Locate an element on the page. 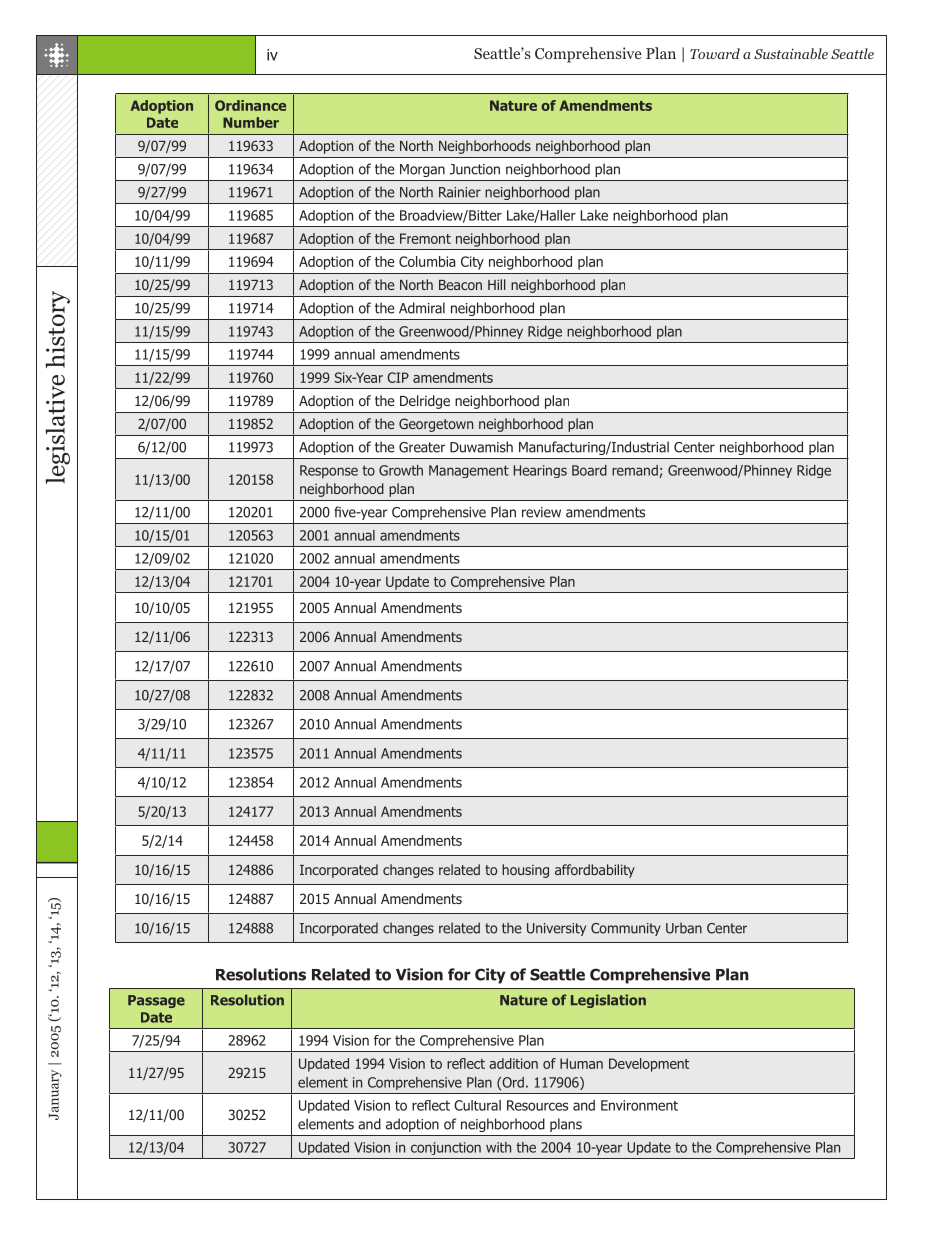 The image size is (952, 1233). remand is located at coordinates (636, 471).
